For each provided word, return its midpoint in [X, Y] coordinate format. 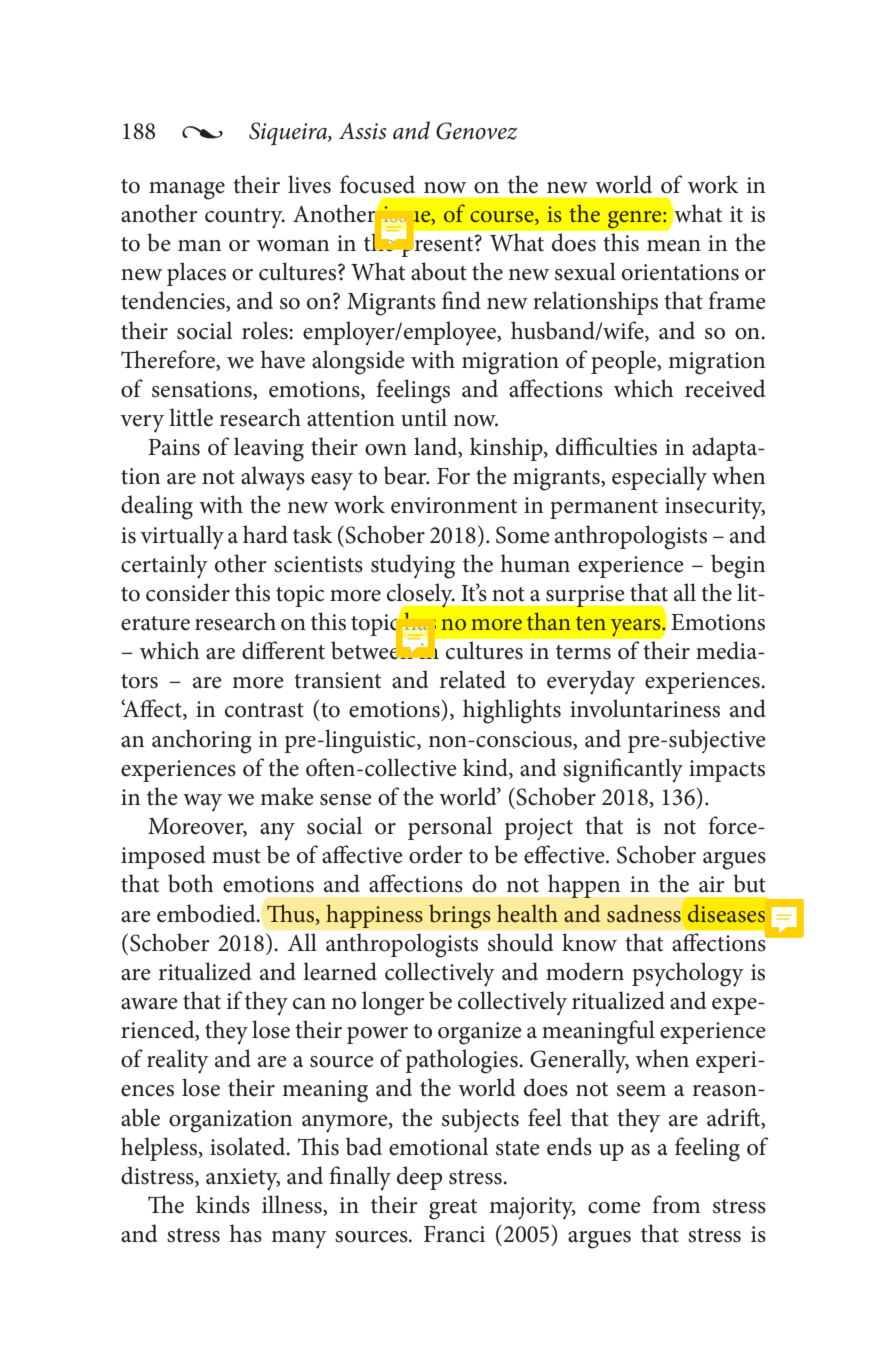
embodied [207, 913]
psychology [688, 974]
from [676, 1204]
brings [460, 916]
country [245, 218]
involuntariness [645, 708]
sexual [585, 271]
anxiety [243, 1179]
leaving [269, 449]
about [439, 271]
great [453, 1209]
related [473, 679]
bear [406, 475]
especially [659, 478]
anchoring [202, 741]
